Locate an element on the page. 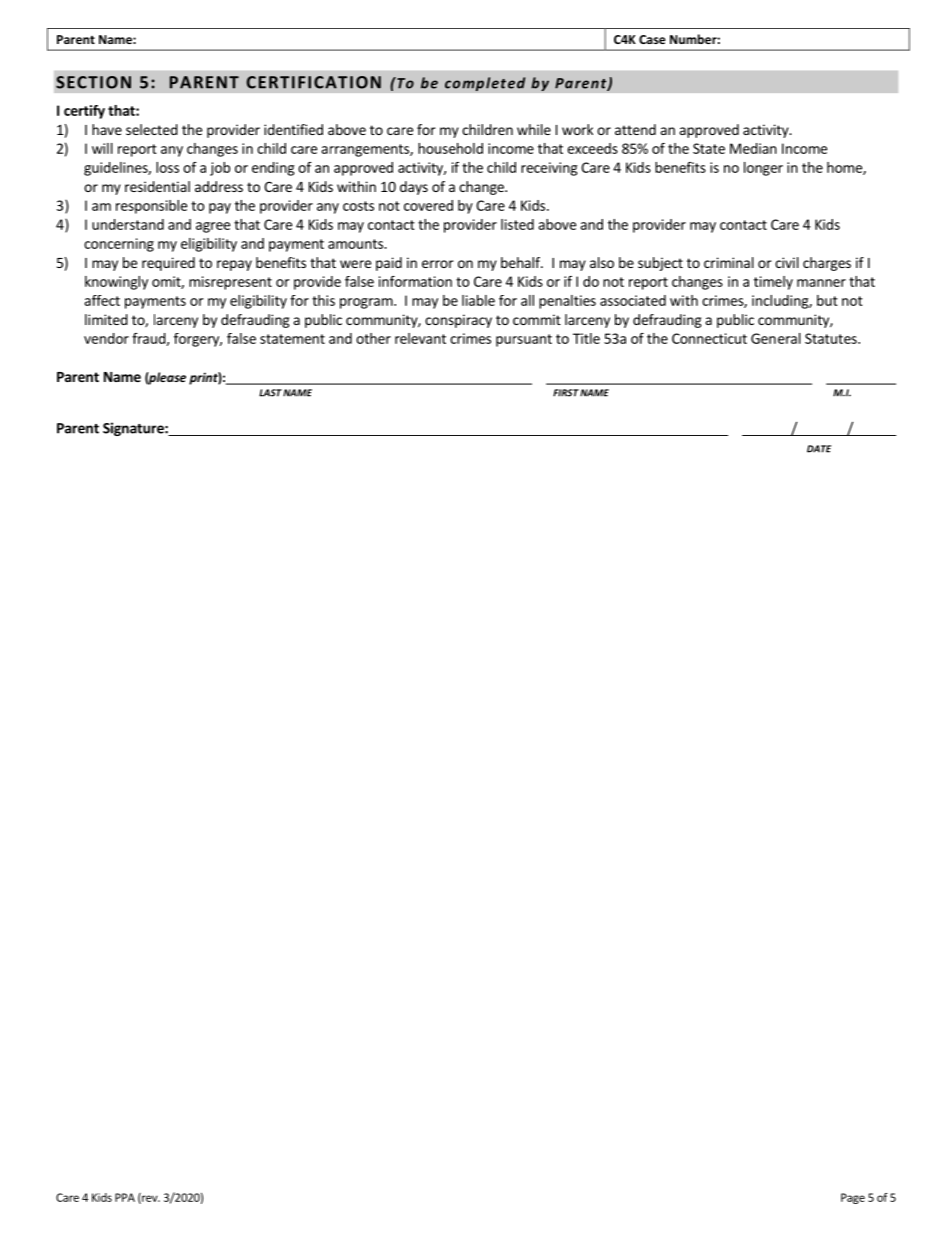 The width and height of the image is (952, 1233). LAST is located at coordinates (270, 393).
